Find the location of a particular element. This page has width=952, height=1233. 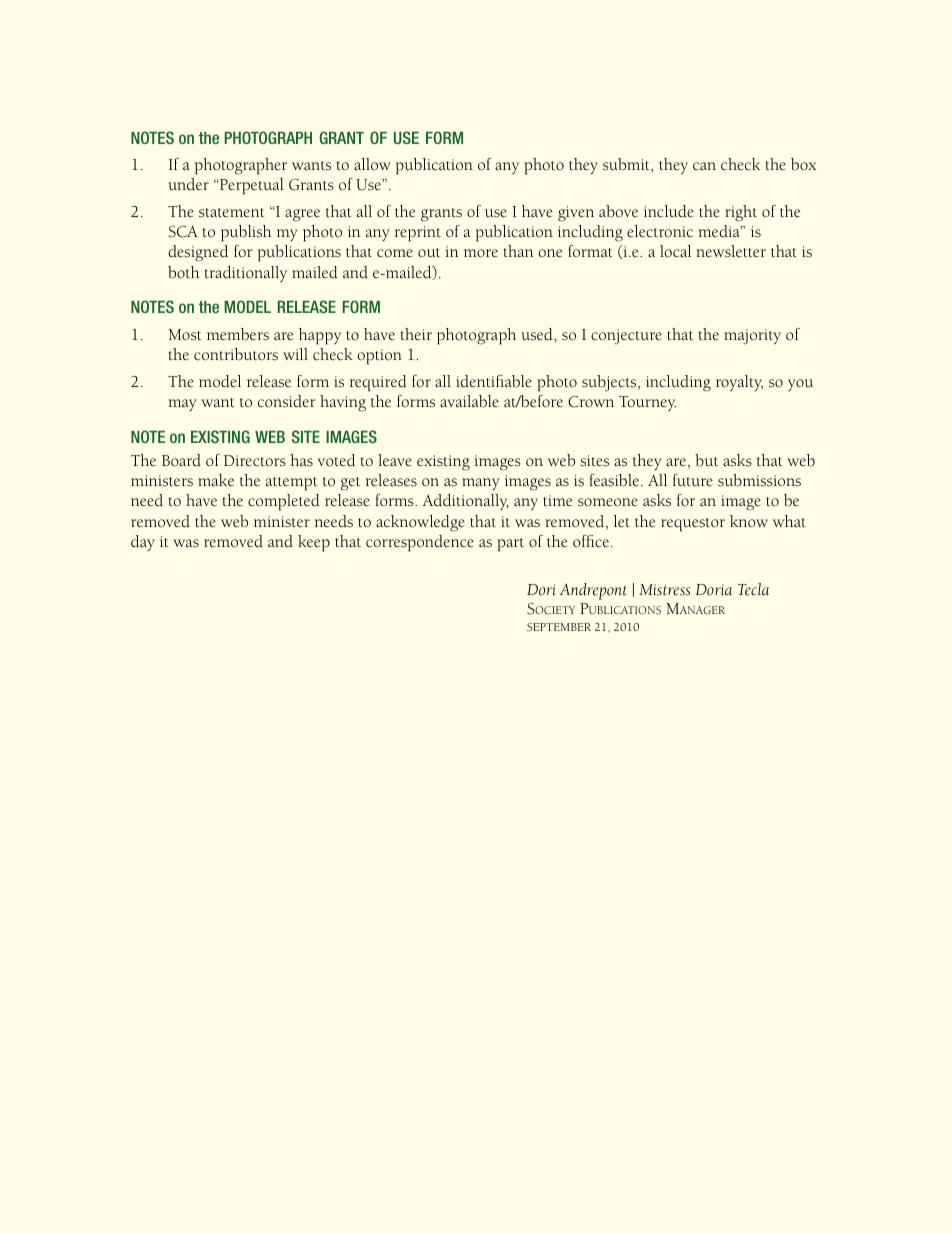

royalty is located at coordinates (739, 383).
